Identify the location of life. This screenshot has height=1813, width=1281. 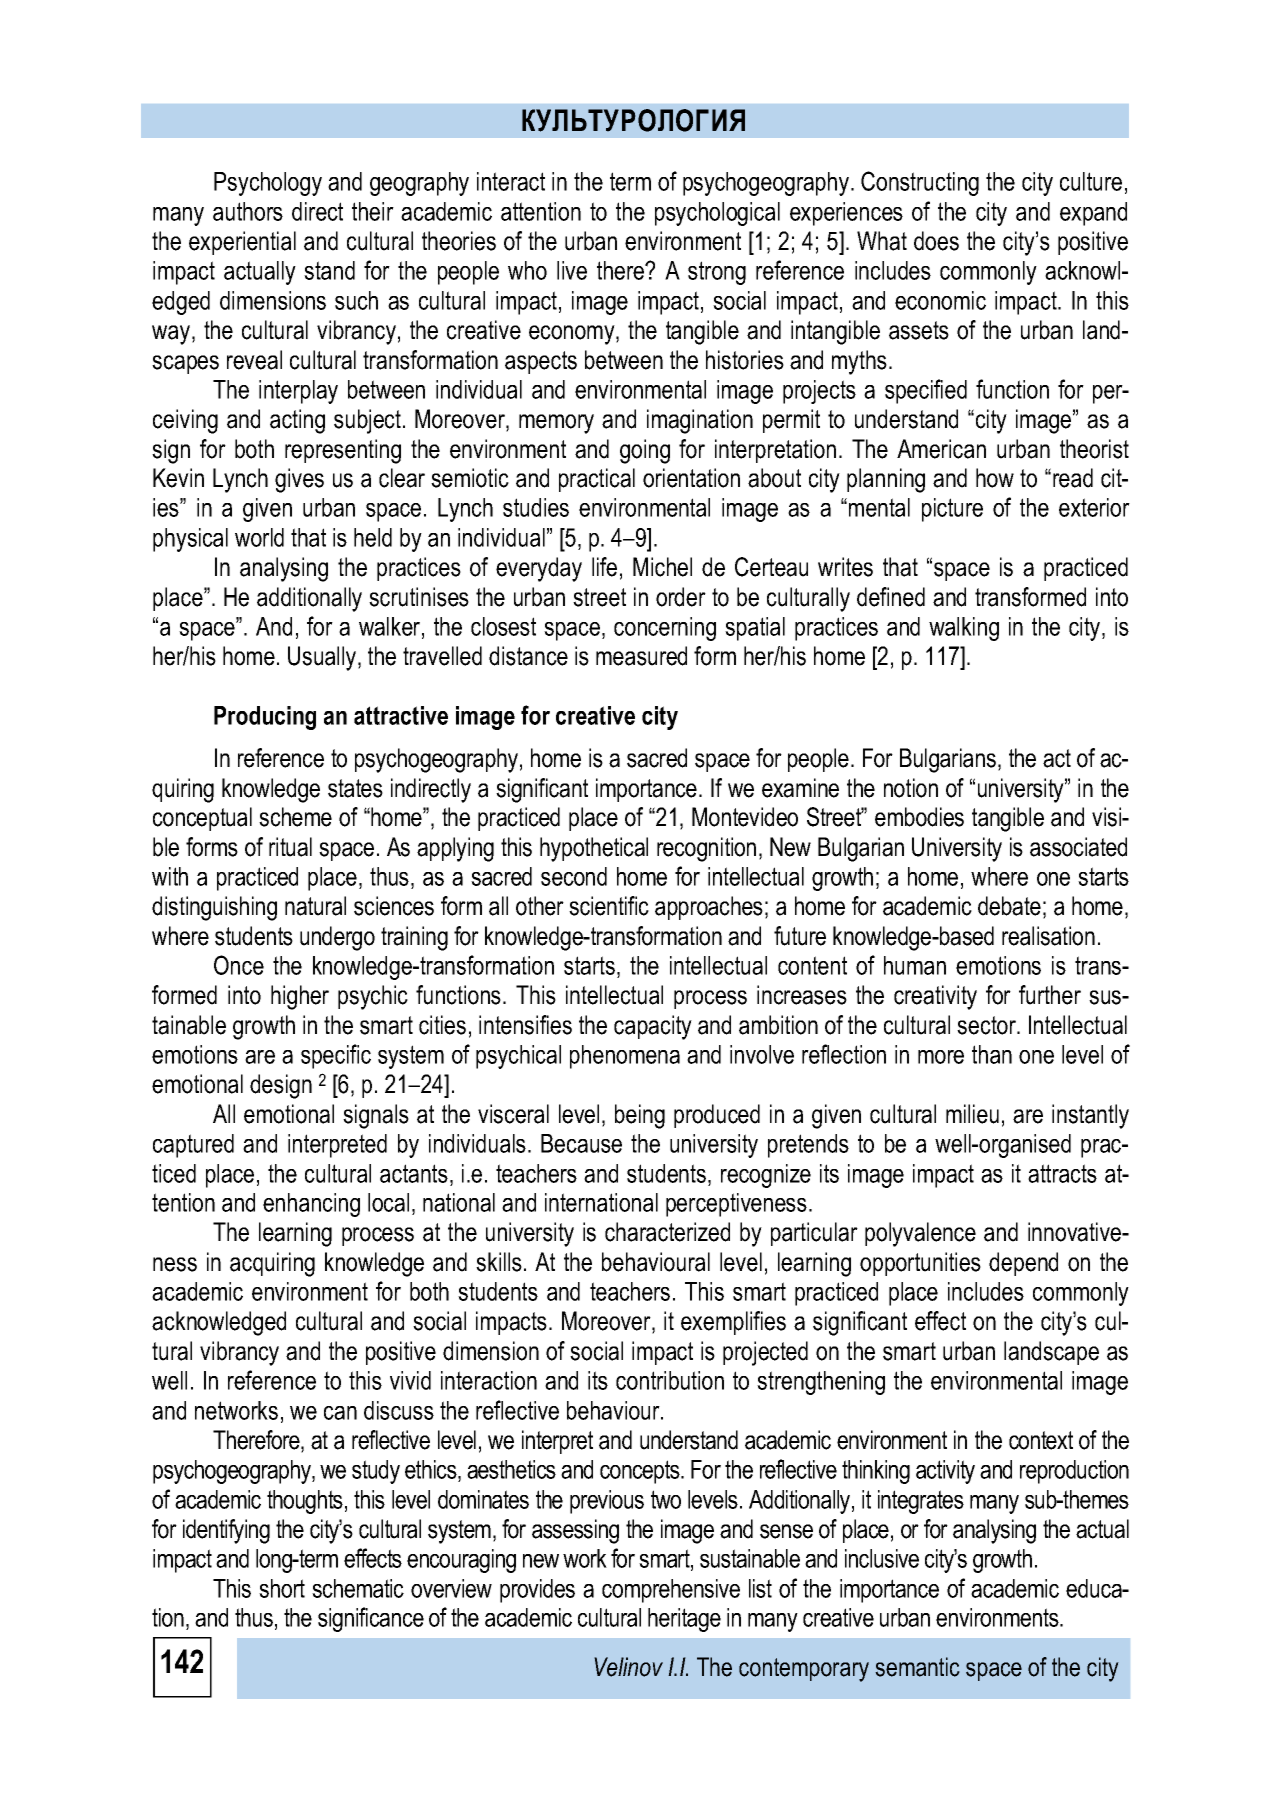
(604, 567).
